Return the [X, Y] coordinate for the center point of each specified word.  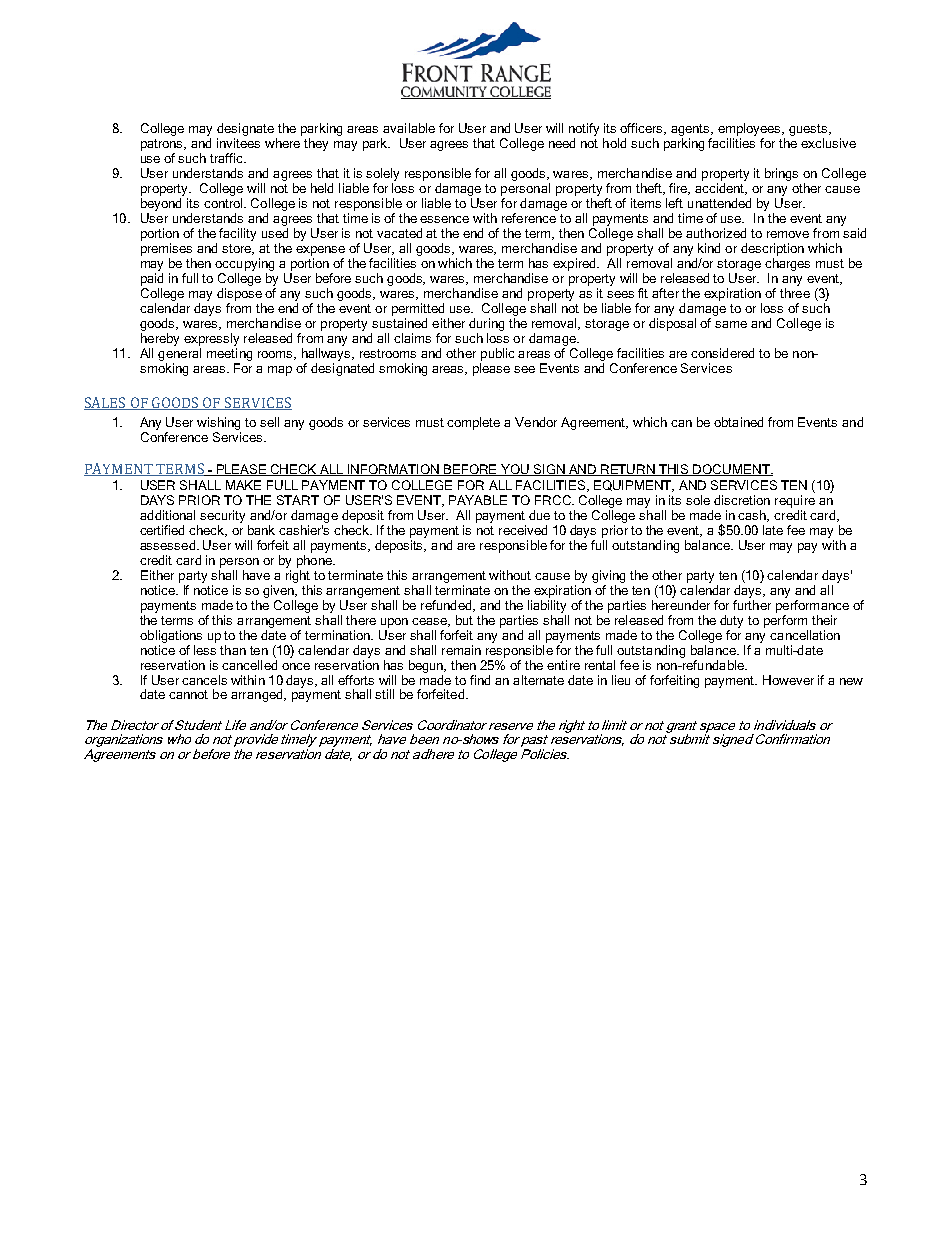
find [480, 680]
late [773, 530]
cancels [204, 680]
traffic [228, 158]
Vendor [536, 422]
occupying [244, 264]
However [788, 680]
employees [751, 129]
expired [576, 264]
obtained [738, 422]
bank [261, 530]
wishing [218, 423]
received [523, 530]
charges [787, 264]
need [562, 143]
